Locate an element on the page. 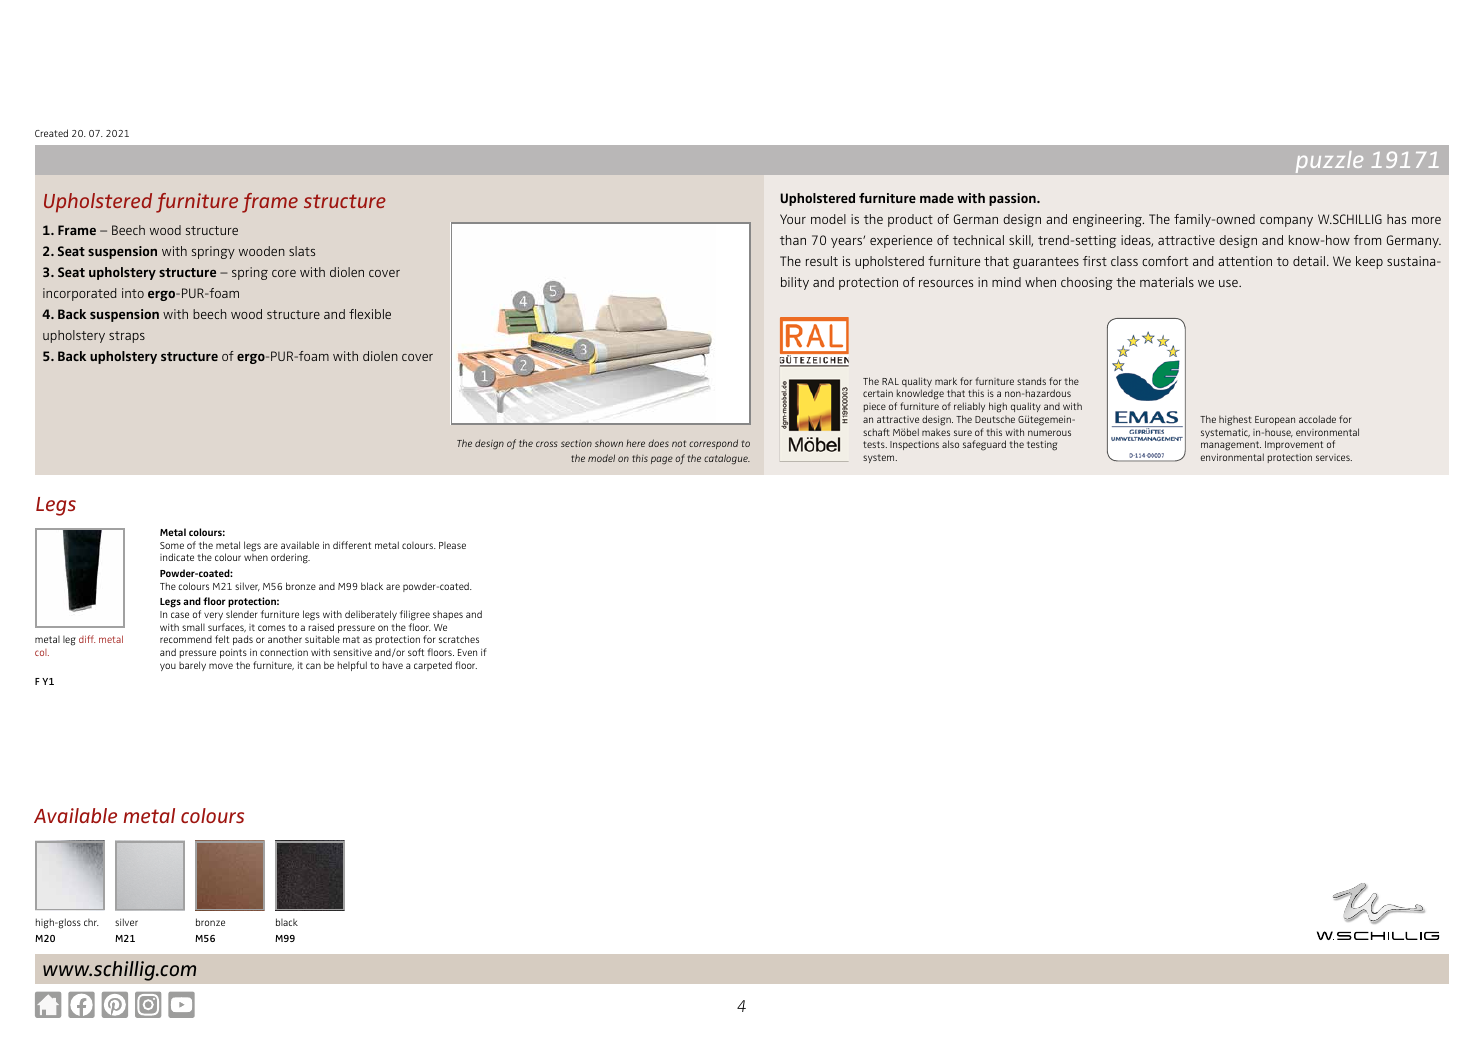 The height and width of the document is (1049, 1484). Your is located at coordinates (793, 219).
